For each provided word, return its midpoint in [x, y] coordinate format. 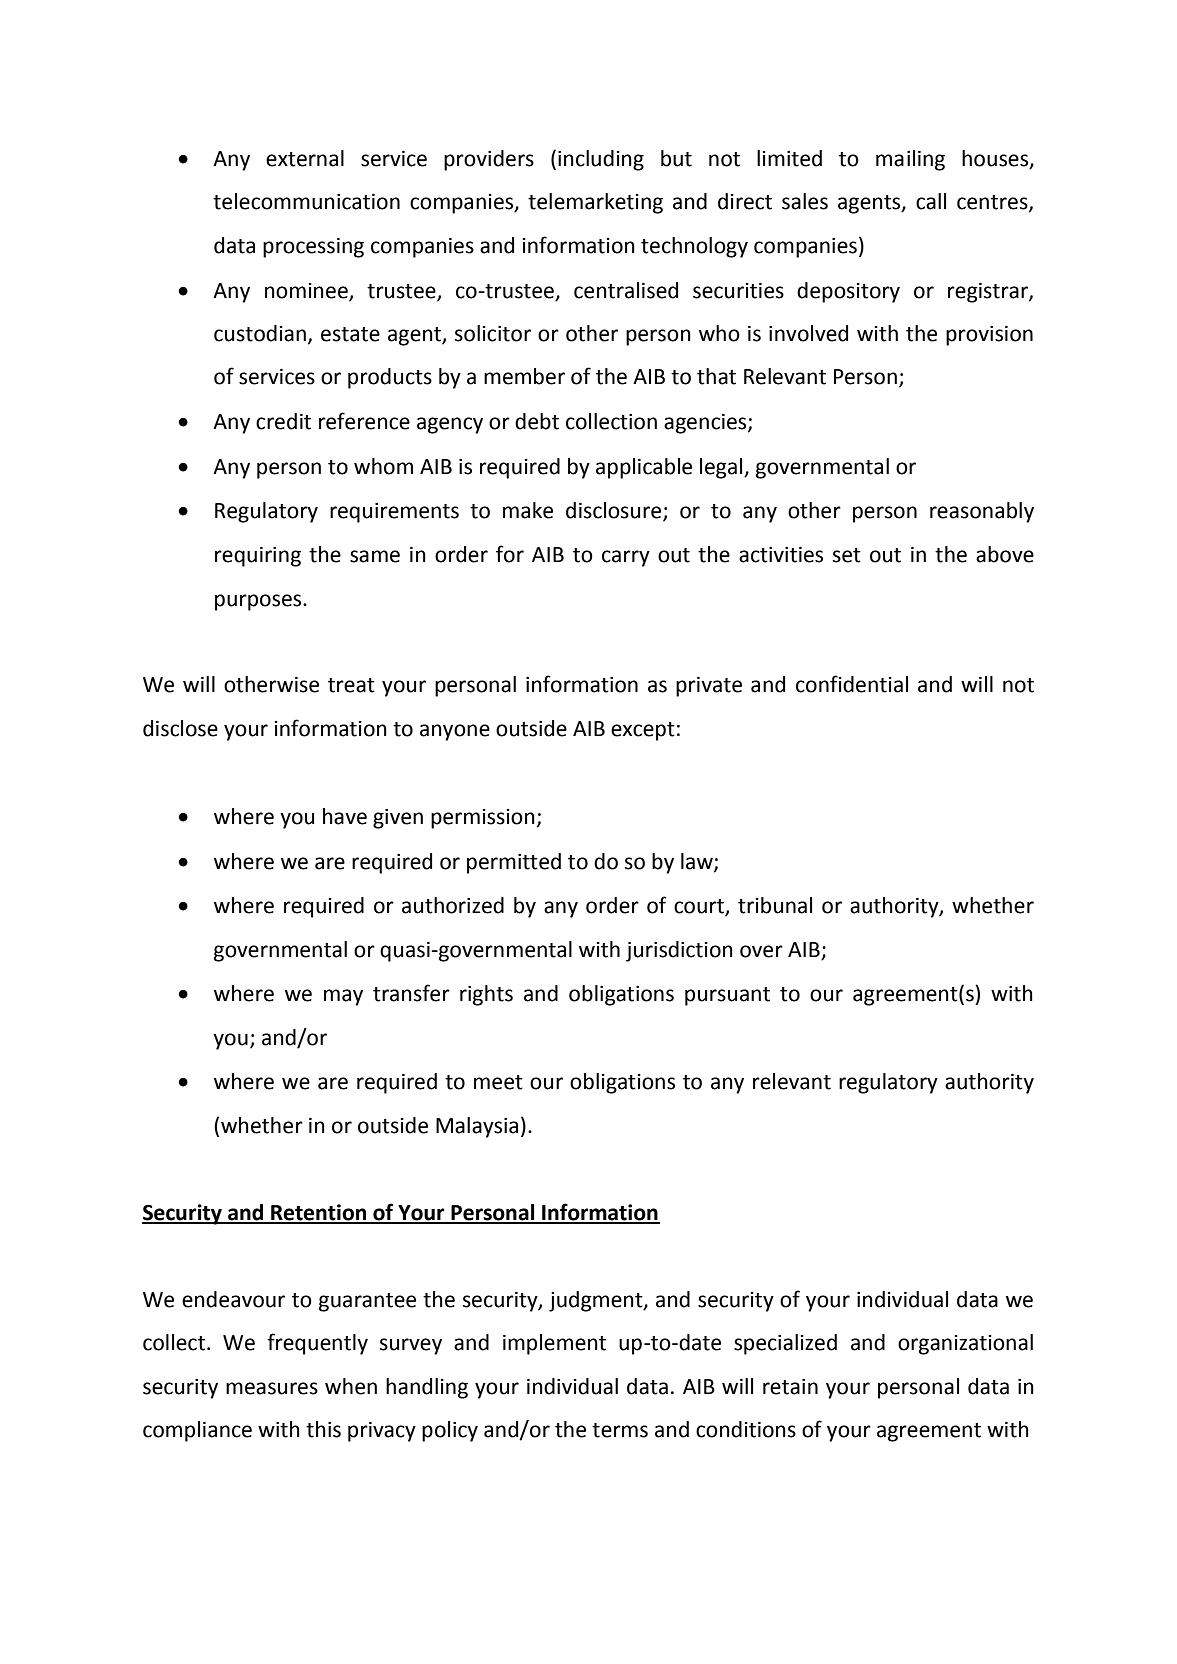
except [643, 731]
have [345, 816]
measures [272, 1388]
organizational [965, 1344]
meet [498, 1082]
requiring [258, 557]
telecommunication [306, 201]
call [931, 201]
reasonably [982, 512]
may [343, 997]
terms [620, 1430]
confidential [852, 684]
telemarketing [595, 203]
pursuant [727, 996]
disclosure [615, 511]
